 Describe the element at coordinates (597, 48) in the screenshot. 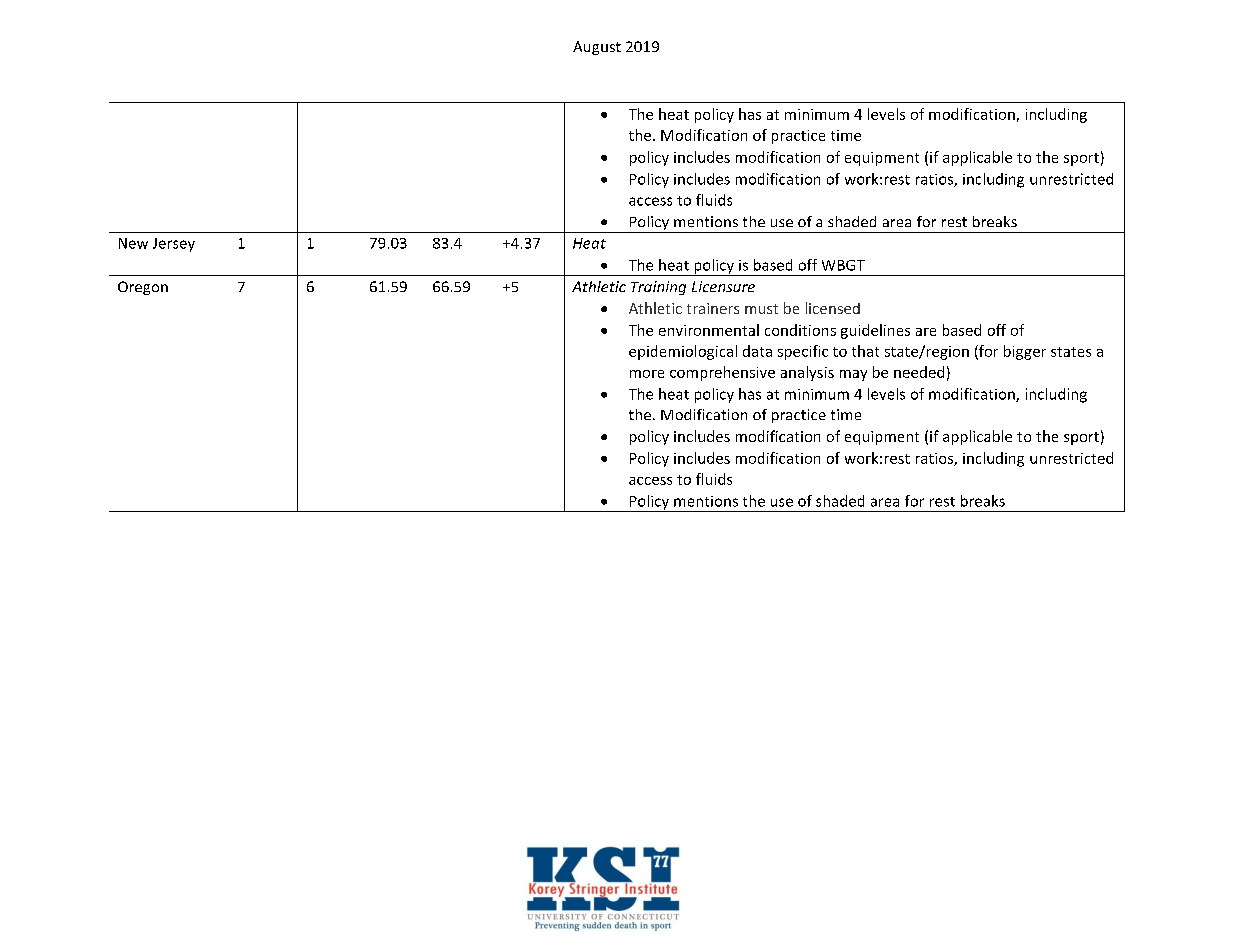

I see `August` at that location.
